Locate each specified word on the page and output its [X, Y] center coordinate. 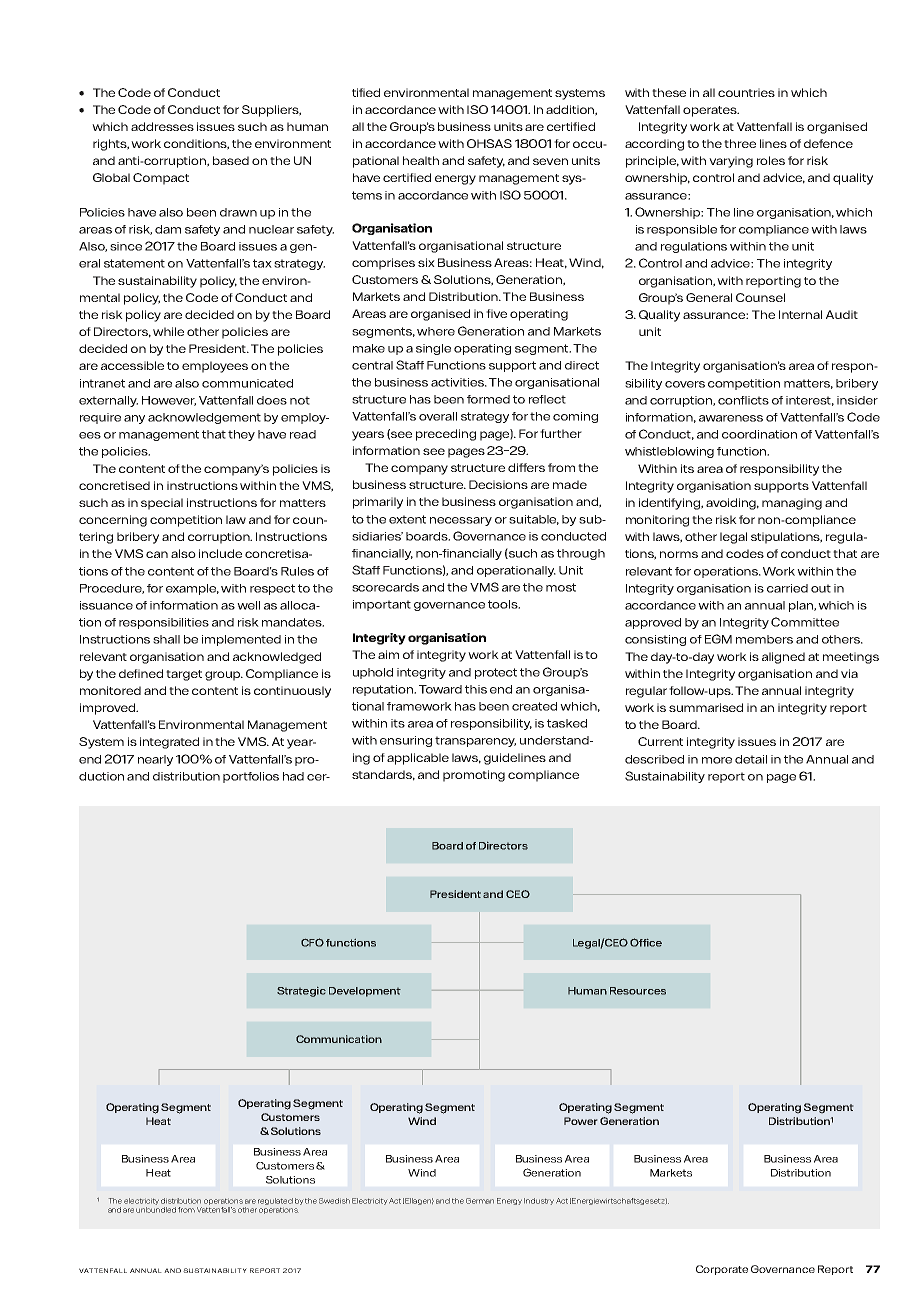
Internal [800, 314]
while [168, 331]
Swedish [334, 1201]
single [433, 349]
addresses [162, 126]
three [740, 143]
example [192, 589]
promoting [474, 776]
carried [787, 588]
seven [550, 161]
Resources [638, 991]
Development [365, 992]
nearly [155, 760]
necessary [461, 521]
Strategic [301, 992]
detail [751, 759]
